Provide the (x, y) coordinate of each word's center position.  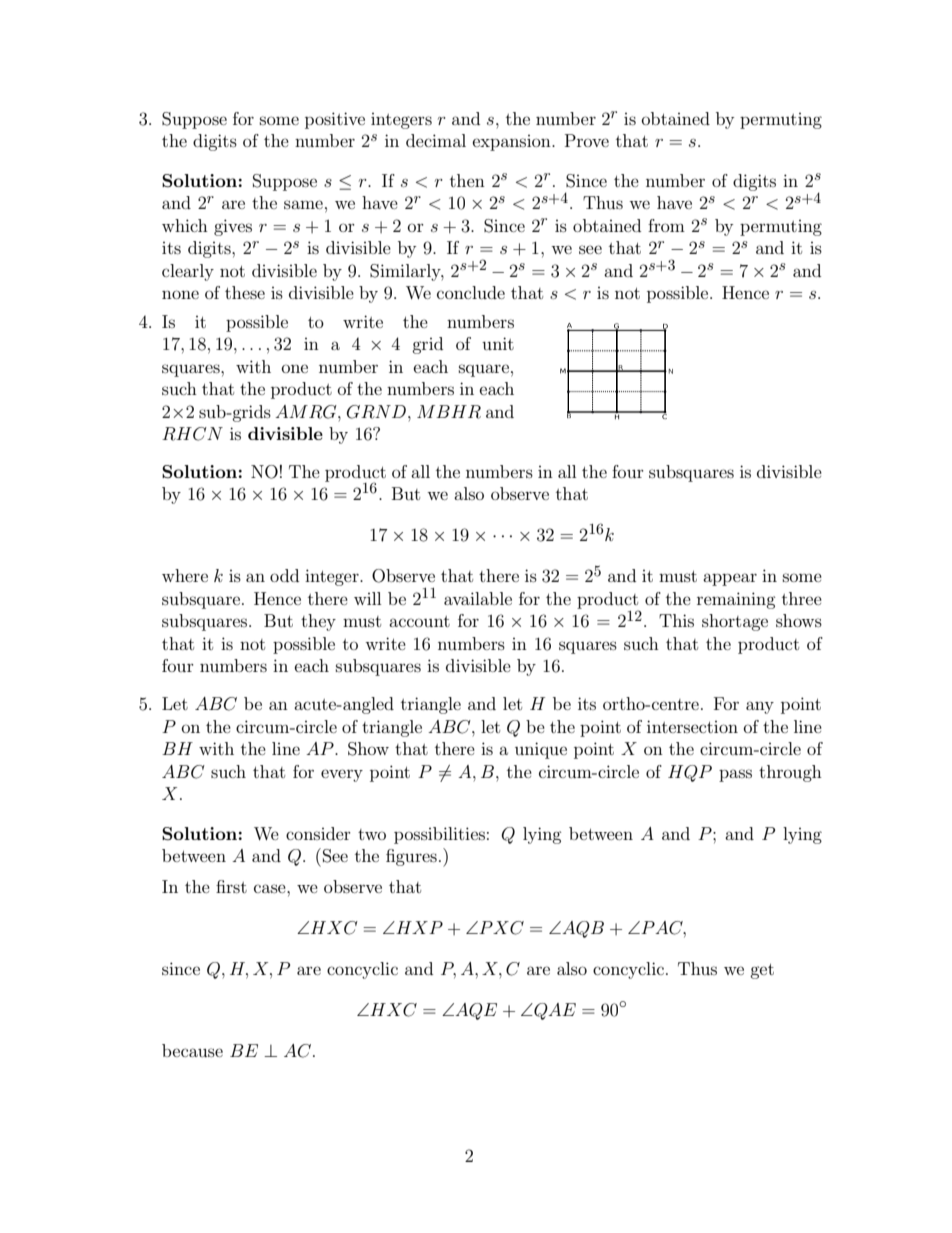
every (342, 775)
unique (541, 750)
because (192, 1050)
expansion (513, 143)
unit (498, 343)
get (762, 971)
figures (411, 857)
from (666, 225)
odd (284, 575)
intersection (692, 726)
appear (730, 579)
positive (335, 120)
